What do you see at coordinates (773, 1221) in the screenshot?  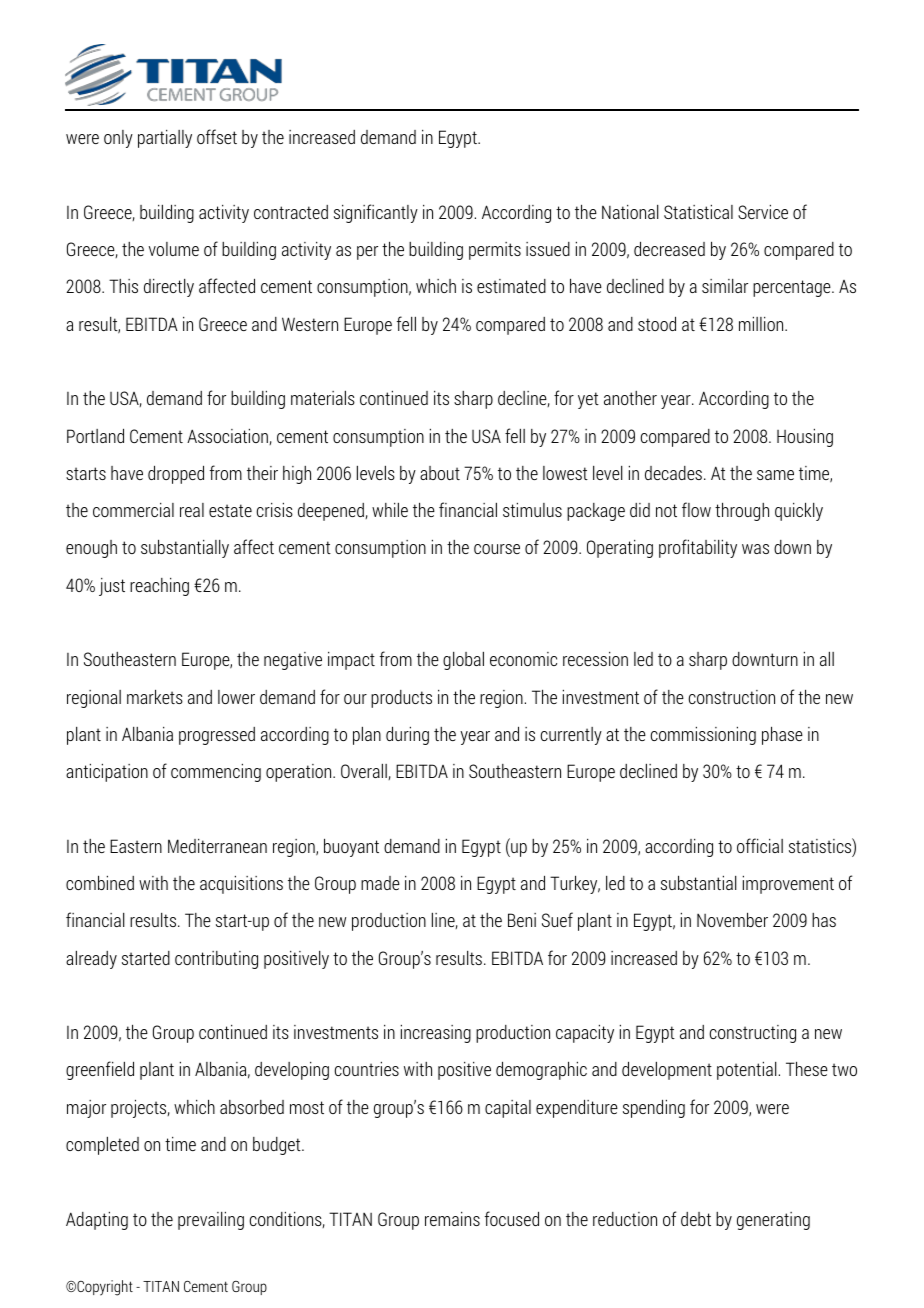 I see `generating` at bounding box center [773, 1221].
